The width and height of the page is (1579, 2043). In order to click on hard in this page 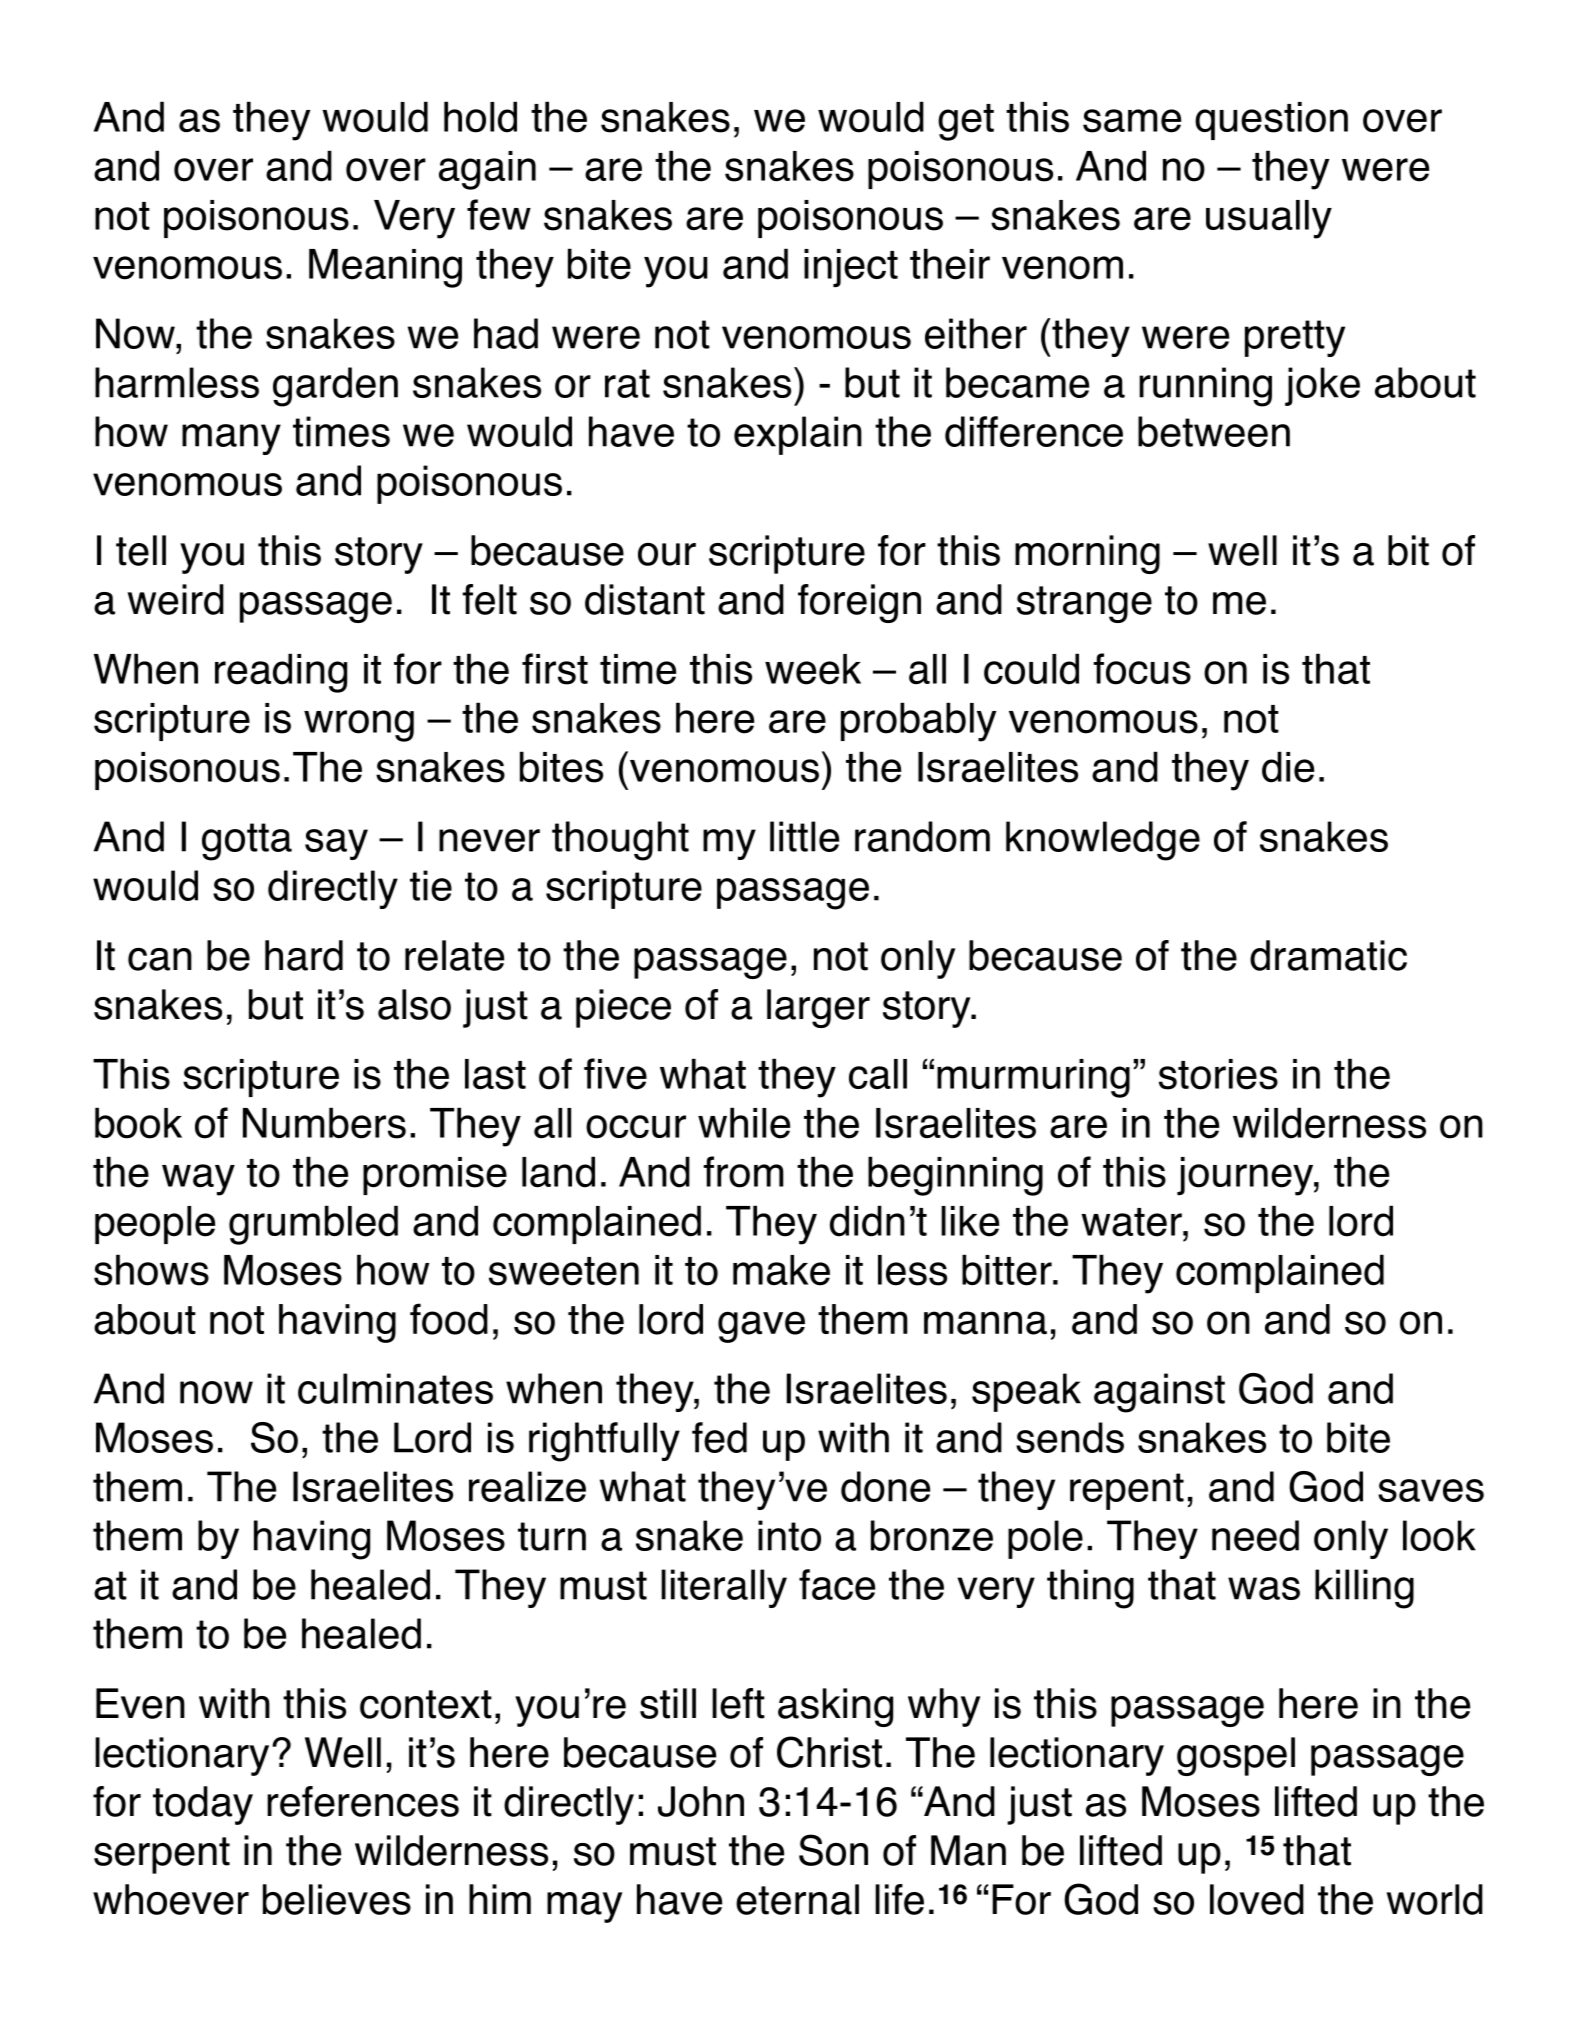, I will do `click(304, 955)`.
